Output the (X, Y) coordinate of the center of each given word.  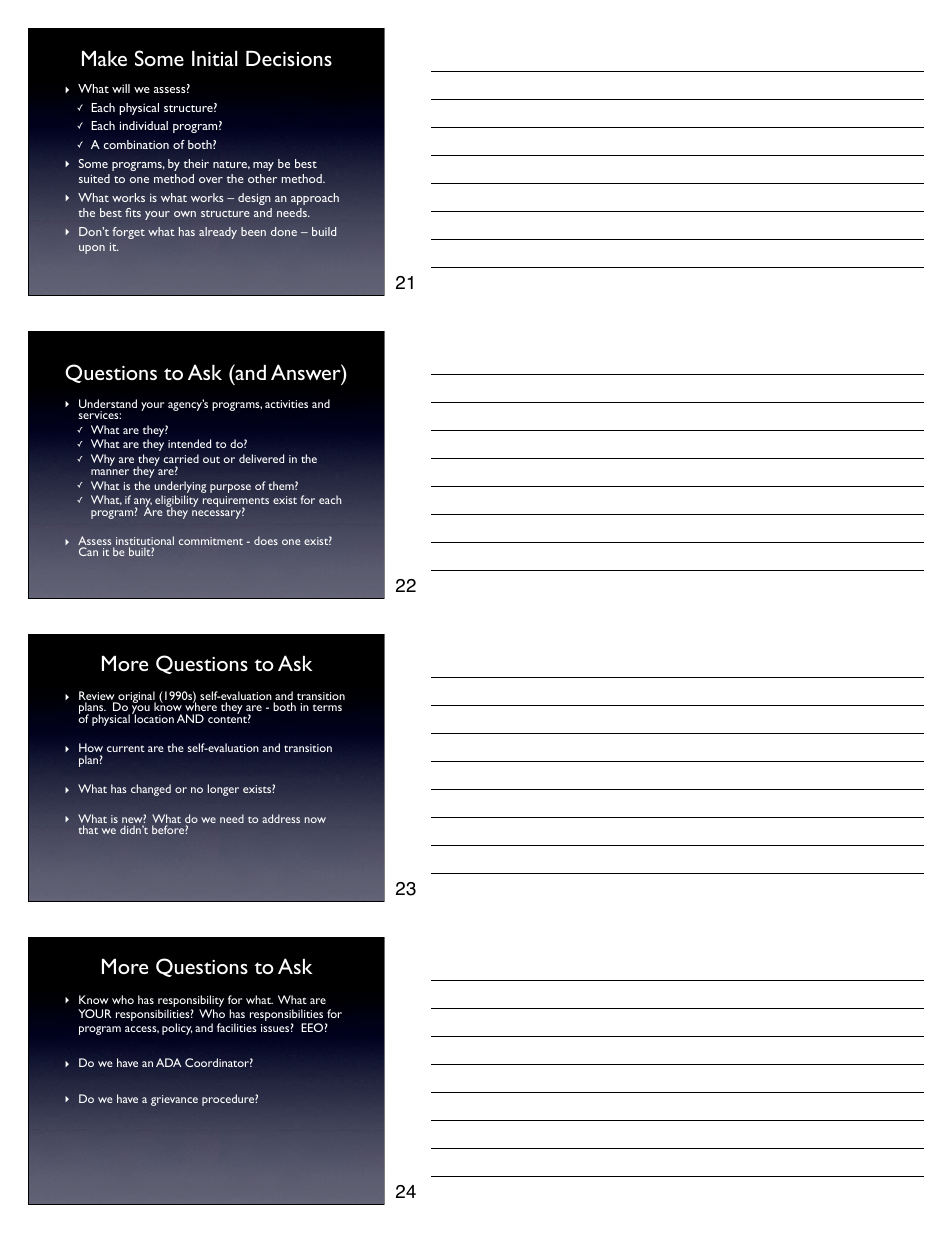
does (266, 540)
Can (88, 551)
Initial (214, 58)
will (121, 88)
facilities (237, 1027)
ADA (168, 1062)
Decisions (289, 58)
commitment (211, 541)
